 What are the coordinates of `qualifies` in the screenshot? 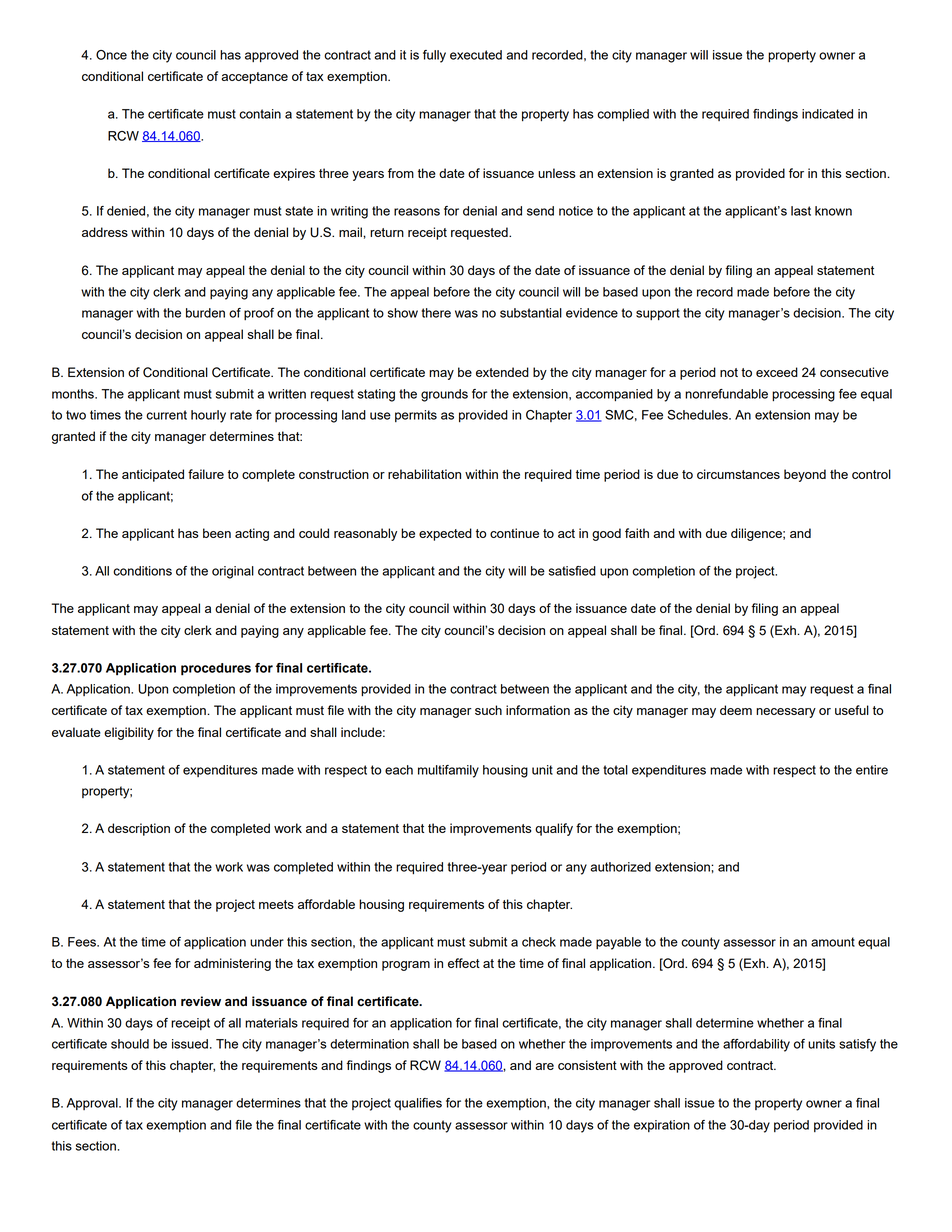 It's located at (418, 1104).
